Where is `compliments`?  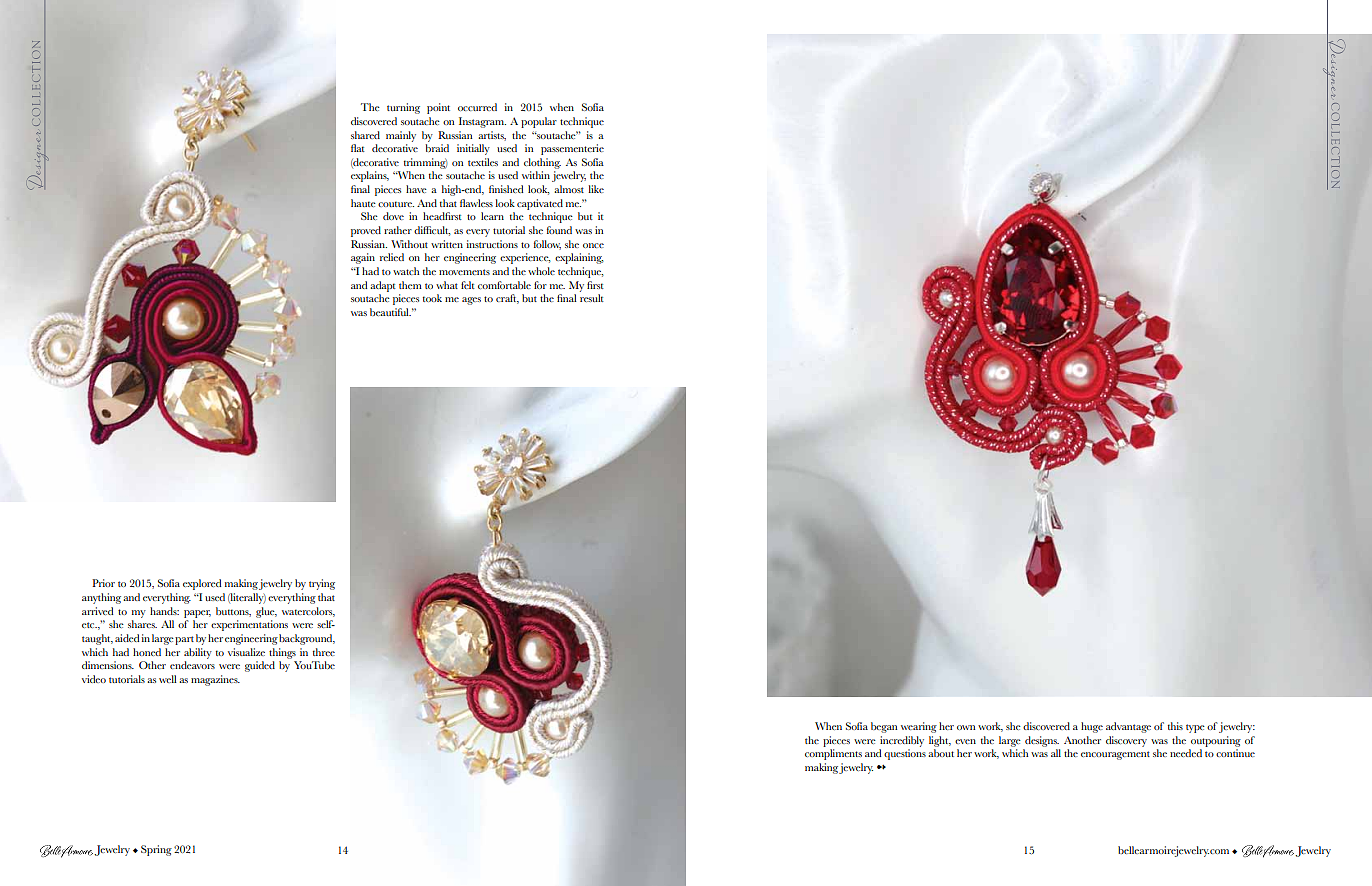 compliments is located at coordinates (833, 754).
